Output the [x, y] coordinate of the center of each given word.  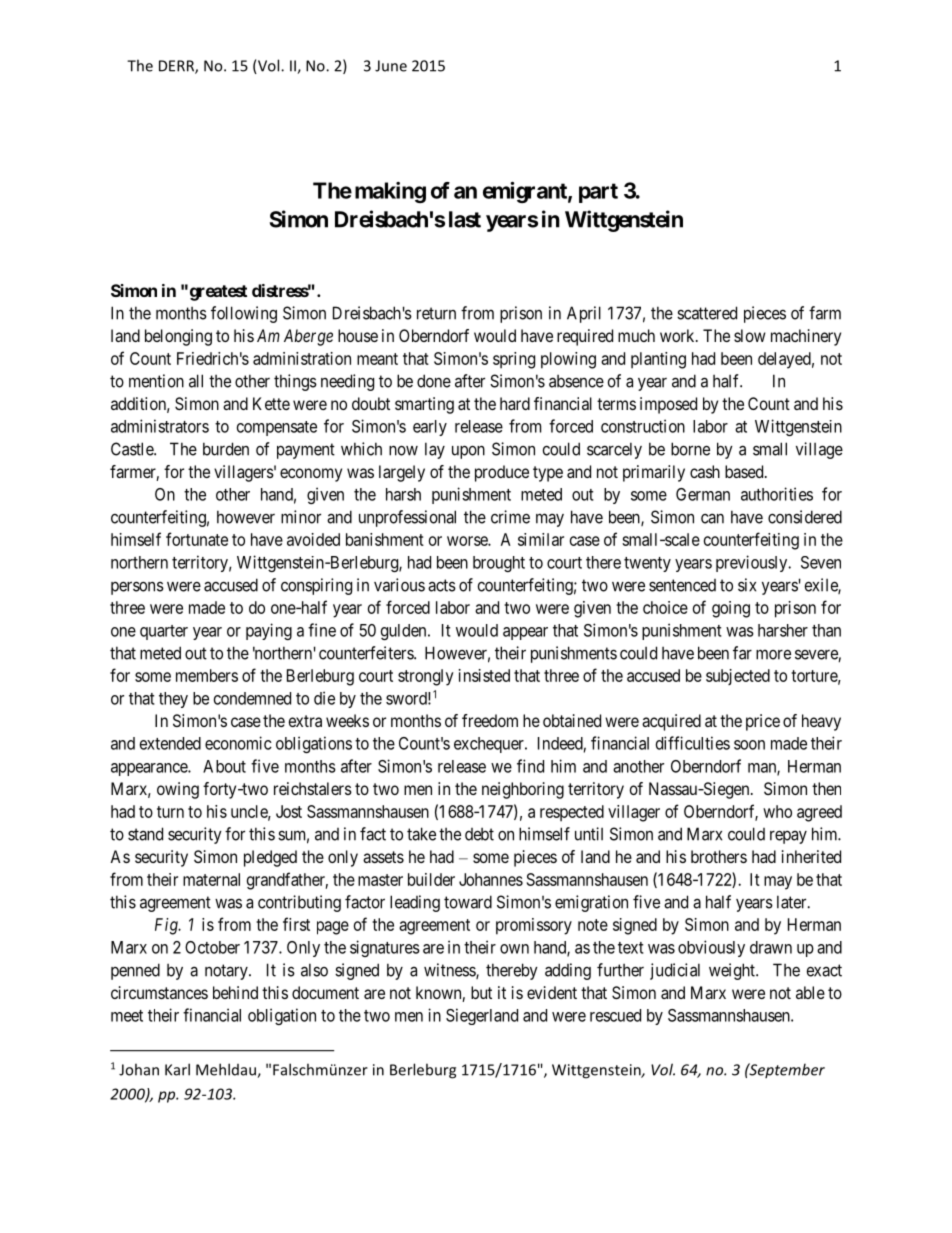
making [390, 192]
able [810, 992]
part [598, 193]
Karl [177, 1069]
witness [450, 971]
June [391, 66]
